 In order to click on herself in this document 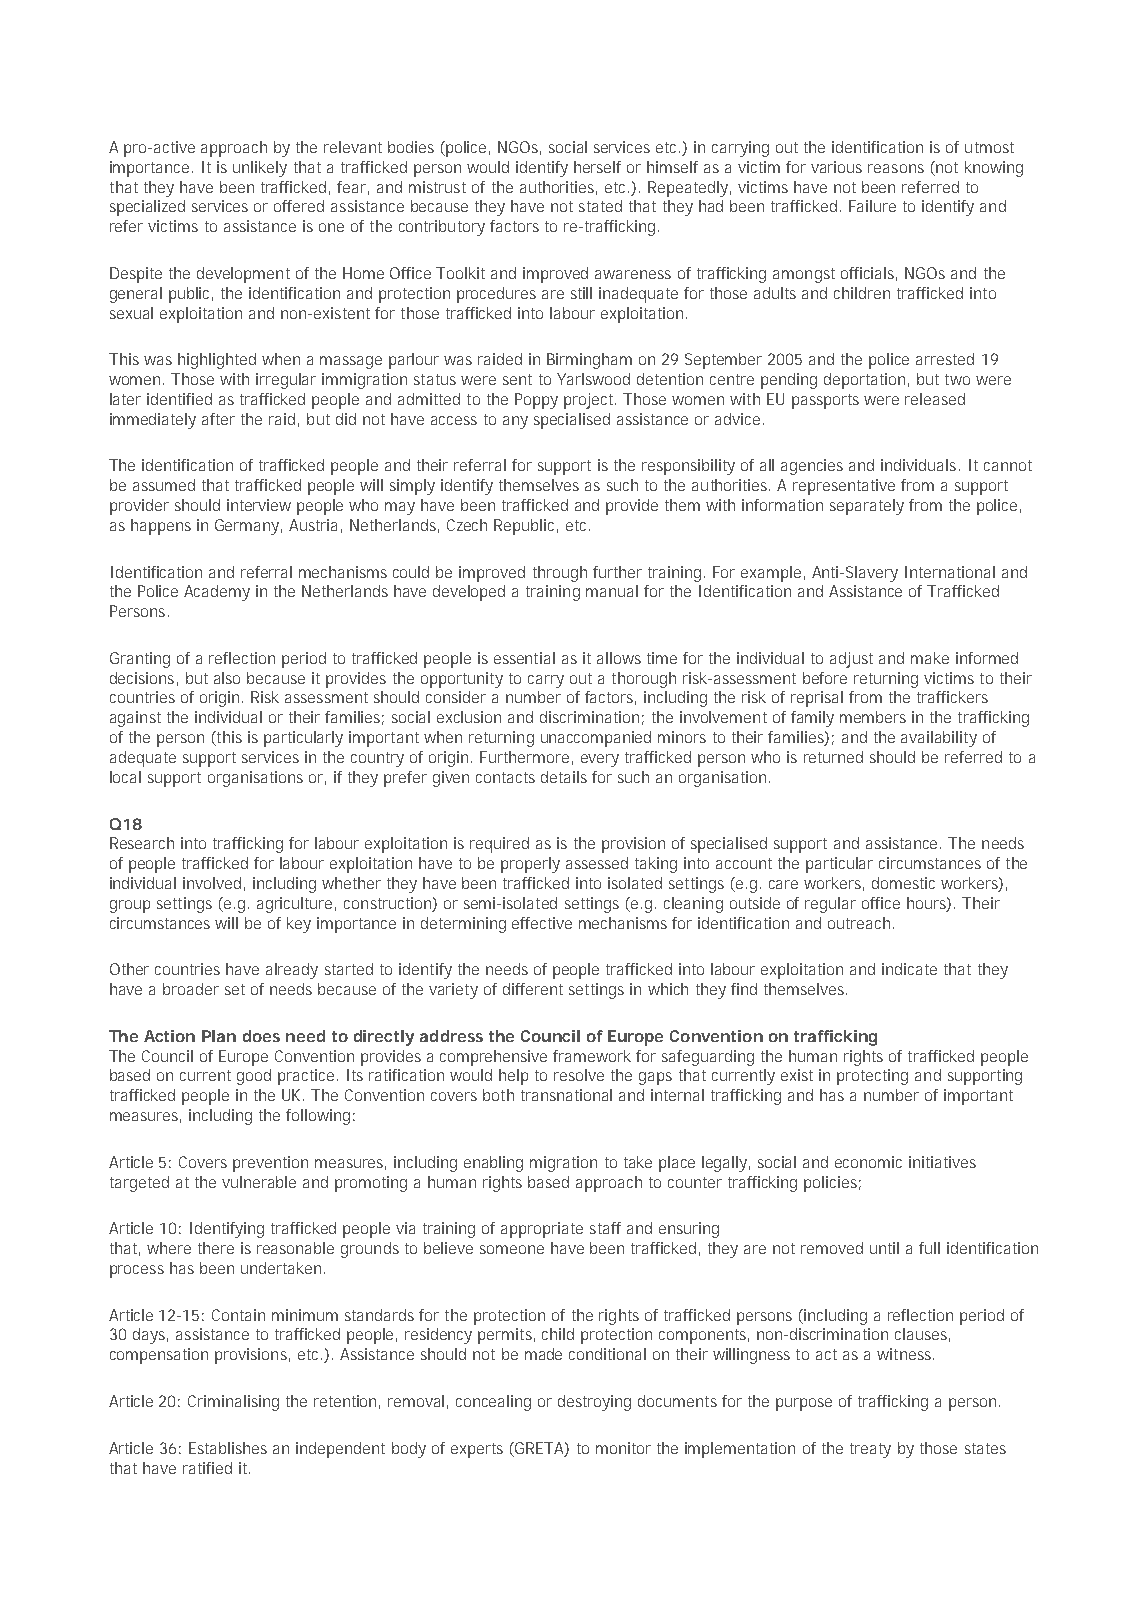, I will do `click(597, 167)`.
